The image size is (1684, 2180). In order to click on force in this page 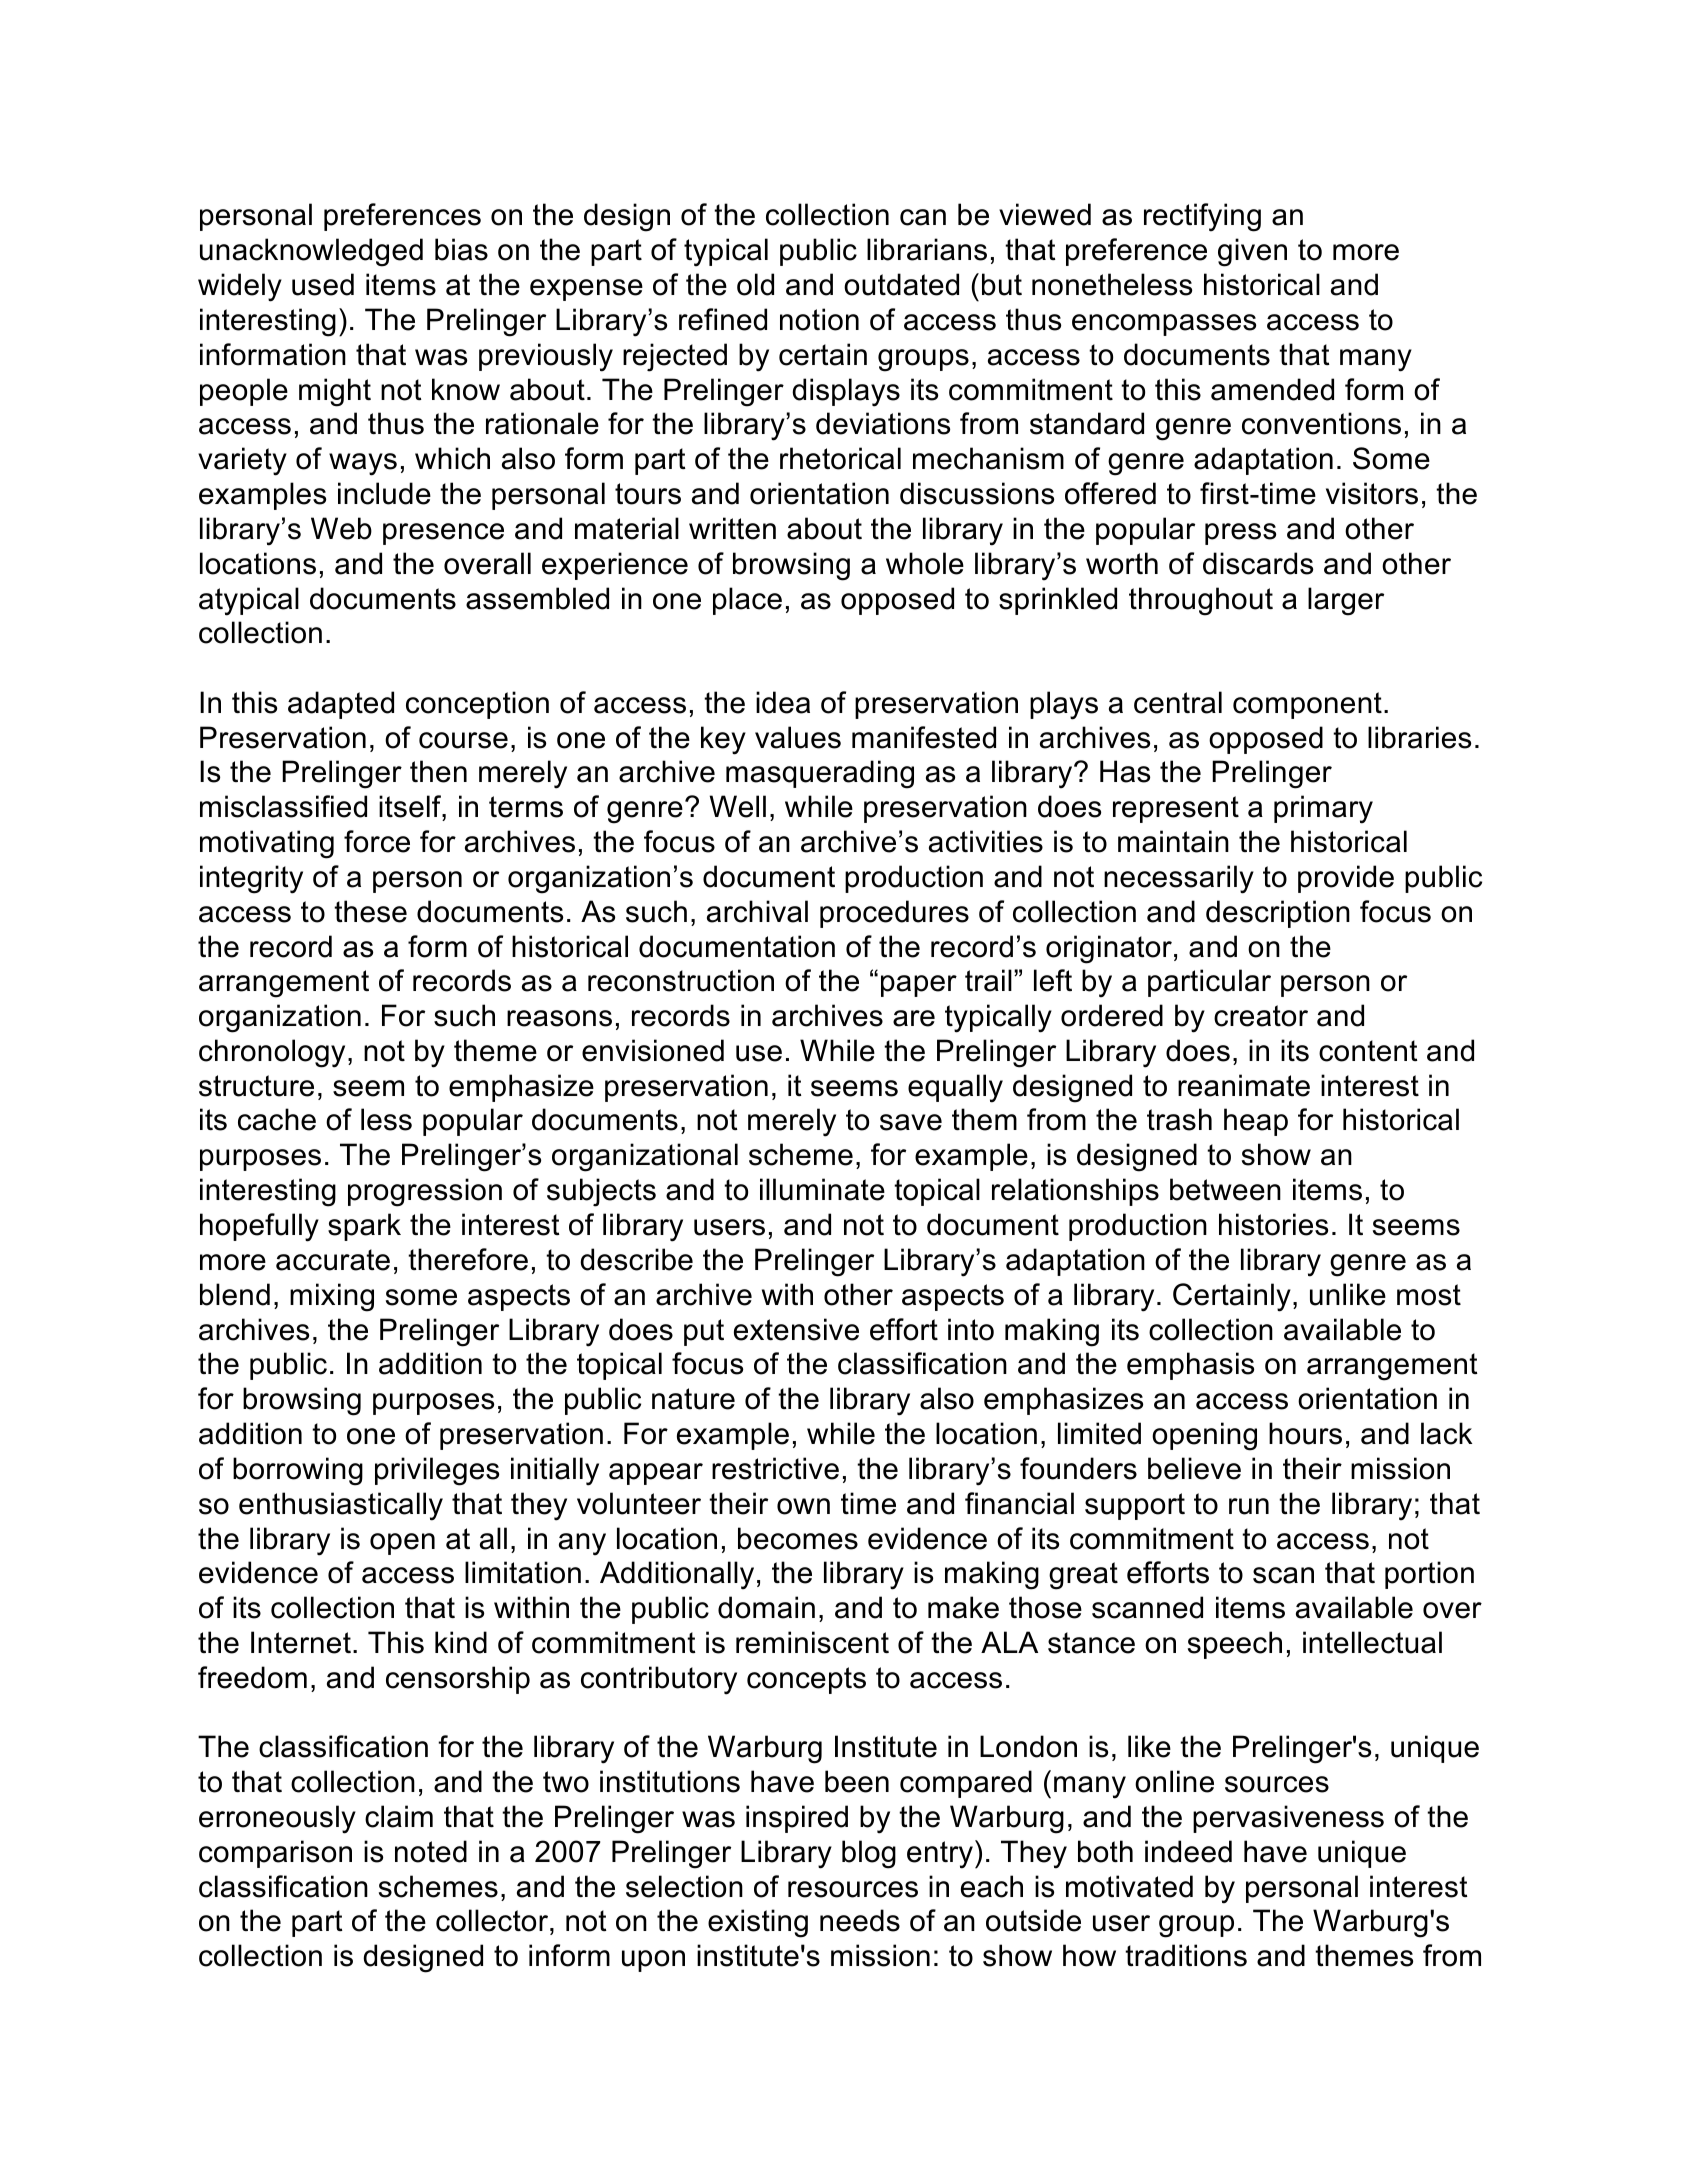, I will do `click(377, 841)`.
